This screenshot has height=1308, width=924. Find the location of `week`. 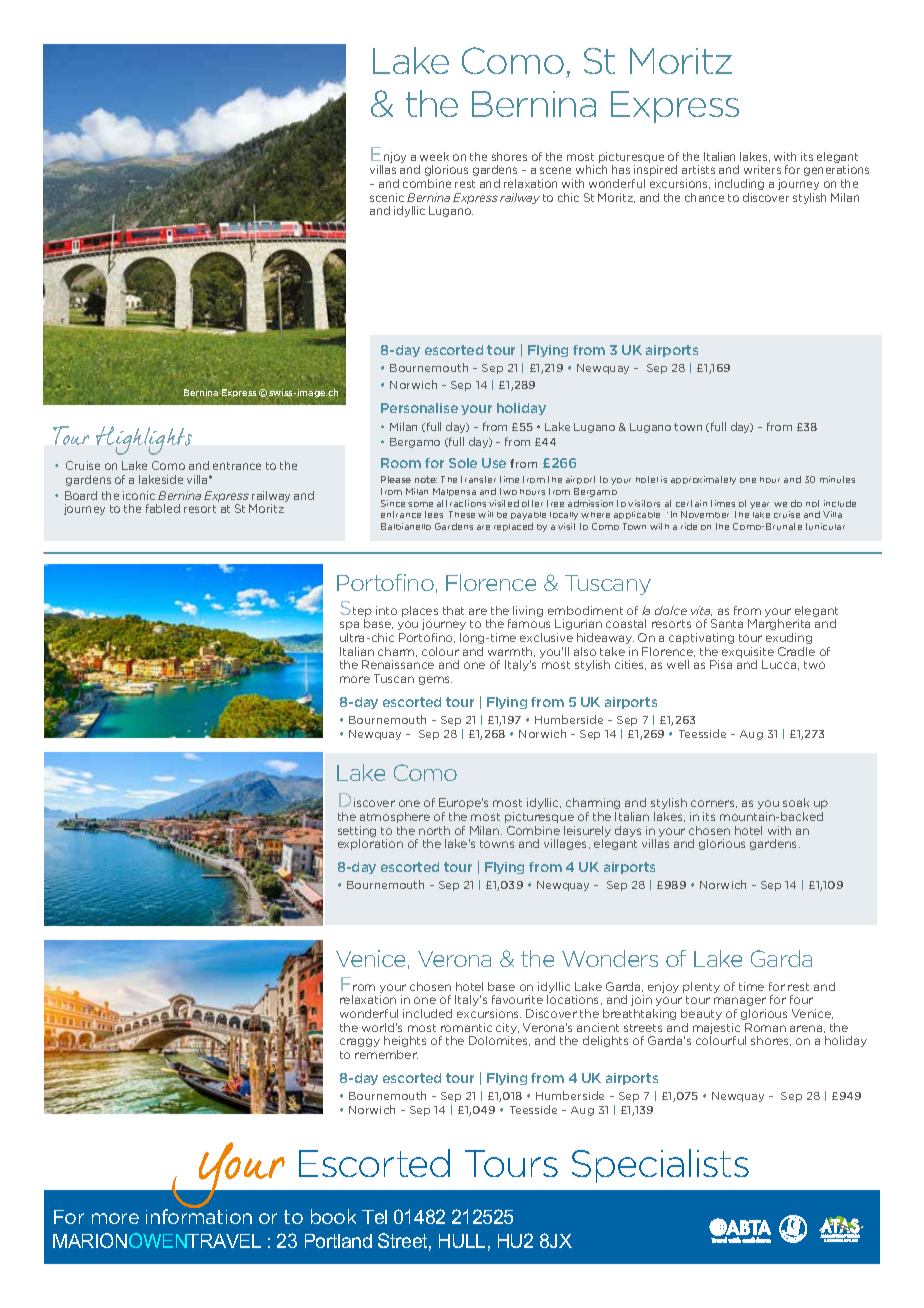

week is located at coordinates (434, 156).
